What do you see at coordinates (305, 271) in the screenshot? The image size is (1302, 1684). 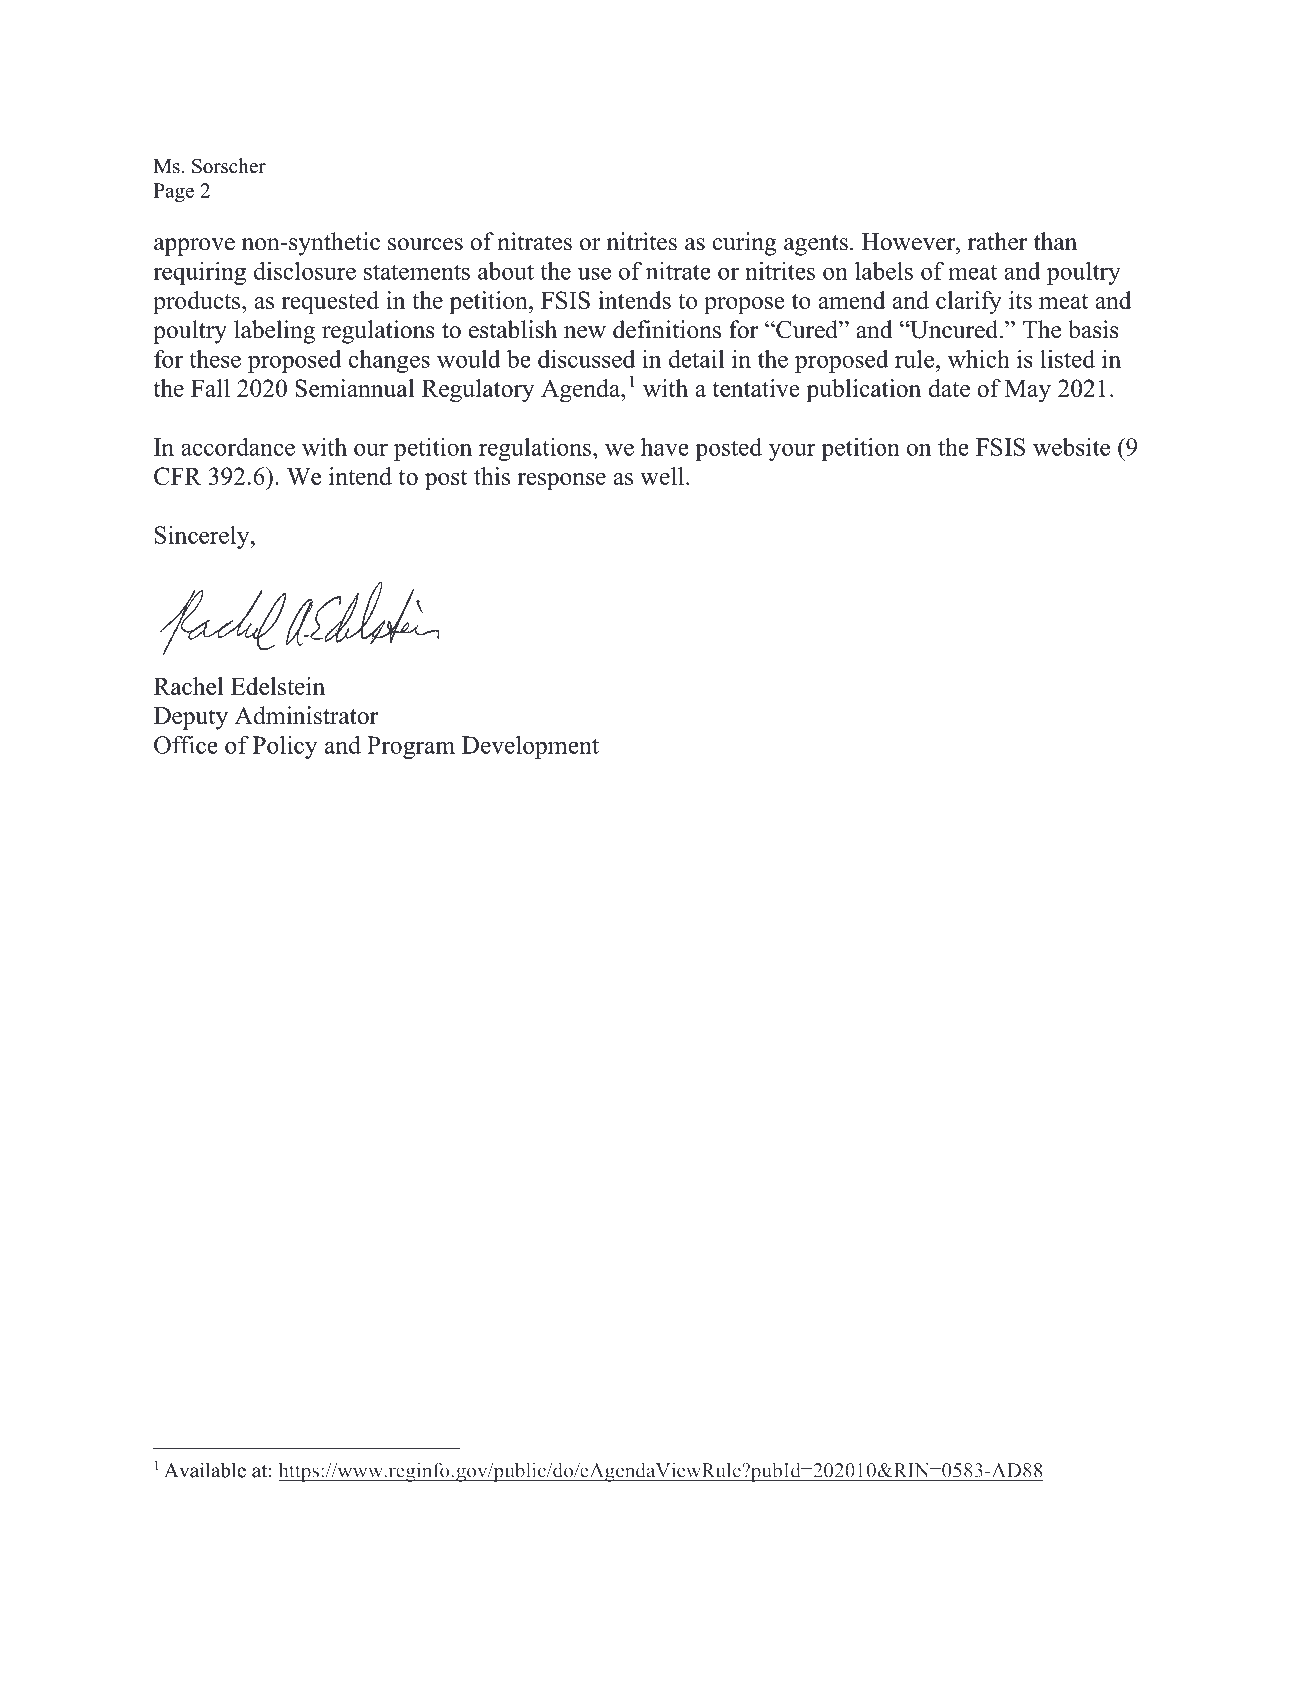 I see `disclosure` at bounding box center [305, 271].
